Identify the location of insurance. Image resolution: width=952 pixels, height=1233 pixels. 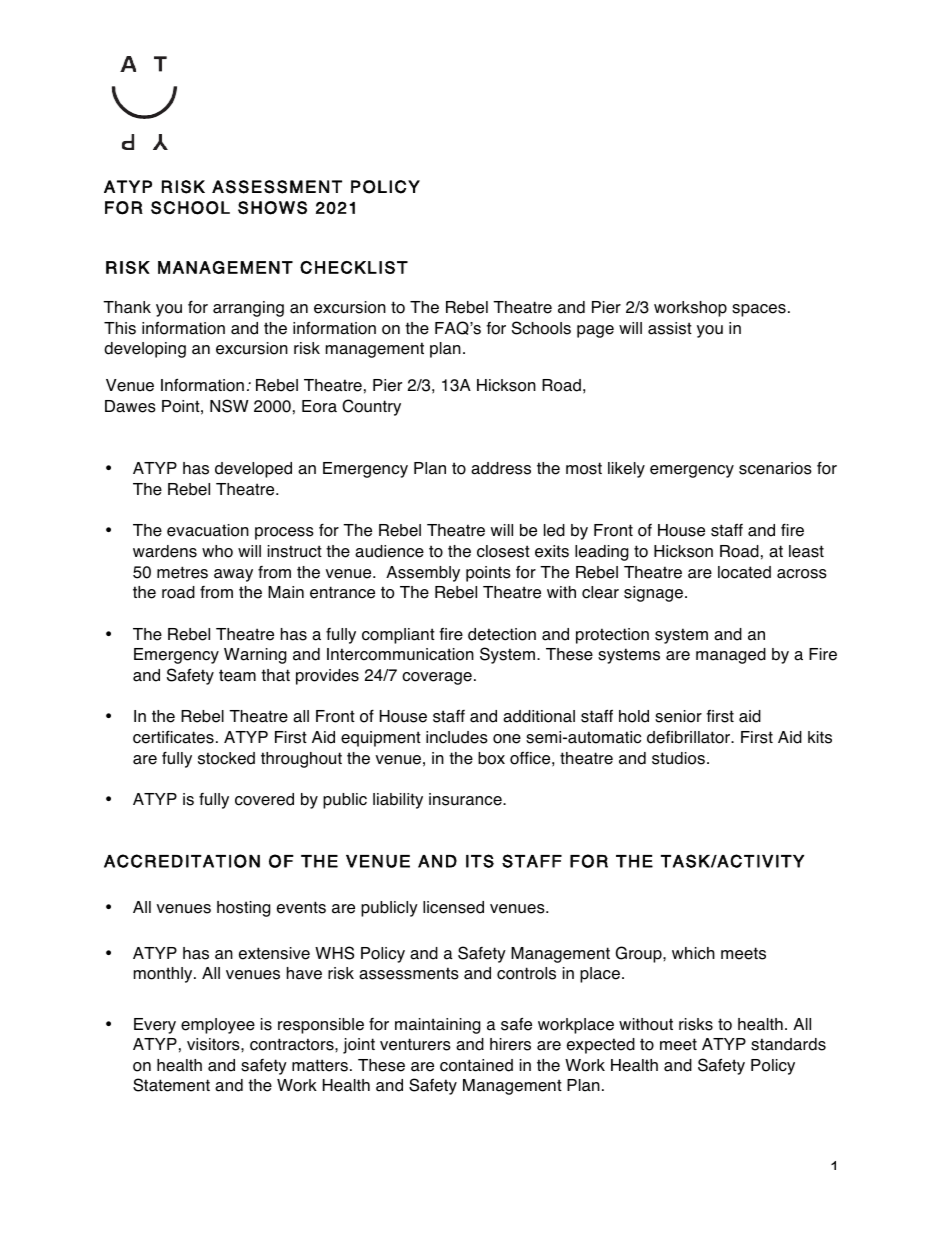
(466, 799).
